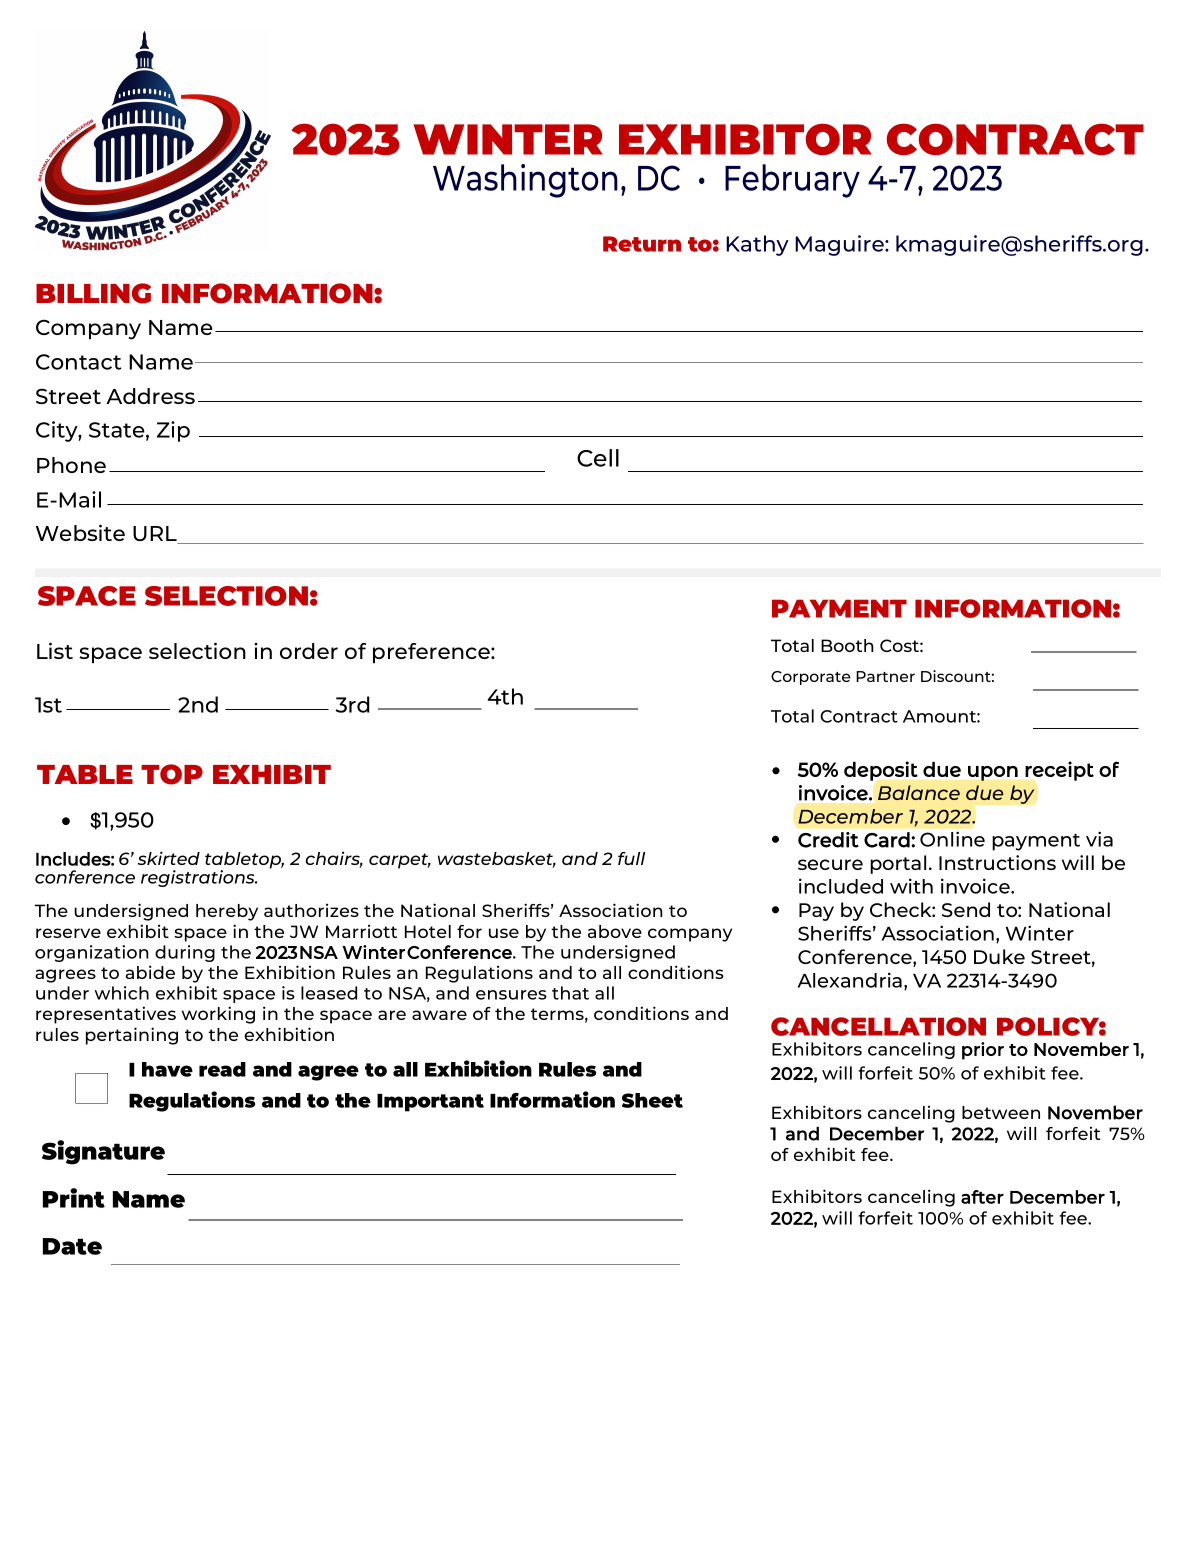  I want to click on during, so click(185, 953).
